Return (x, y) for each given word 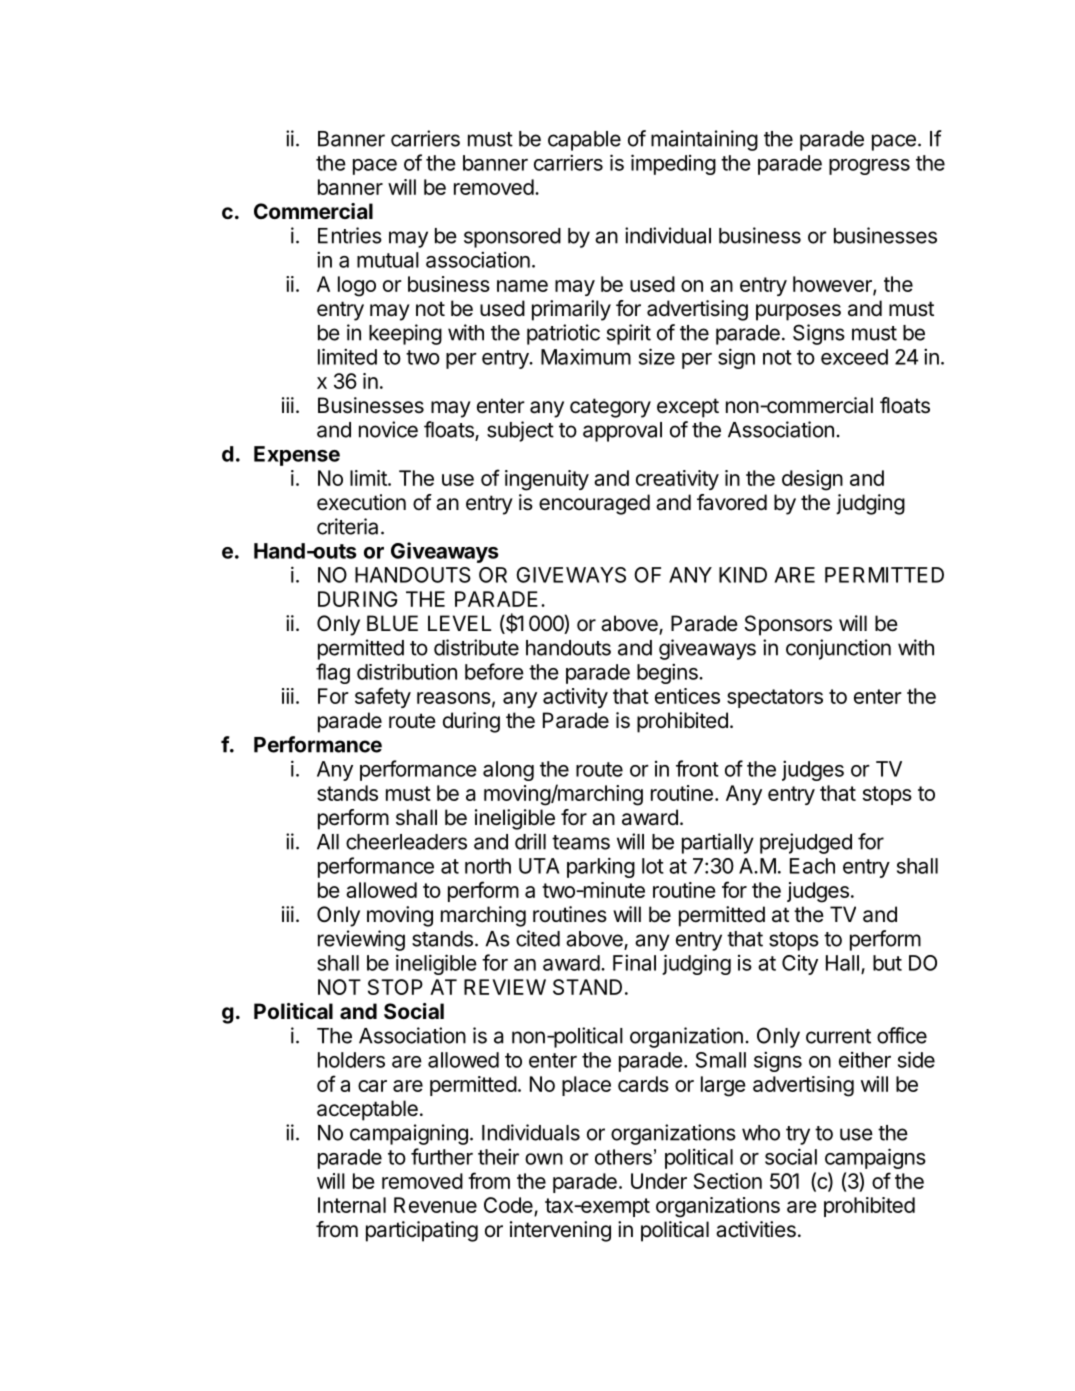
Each (812, 866)
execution (361, 502)
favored (732, 502)
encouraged (594, 504)
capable (584, 141)
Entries (350, 235)
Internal (352, 1205)
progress (869, 167)
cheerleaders (406, 842)
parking (601, 867)
